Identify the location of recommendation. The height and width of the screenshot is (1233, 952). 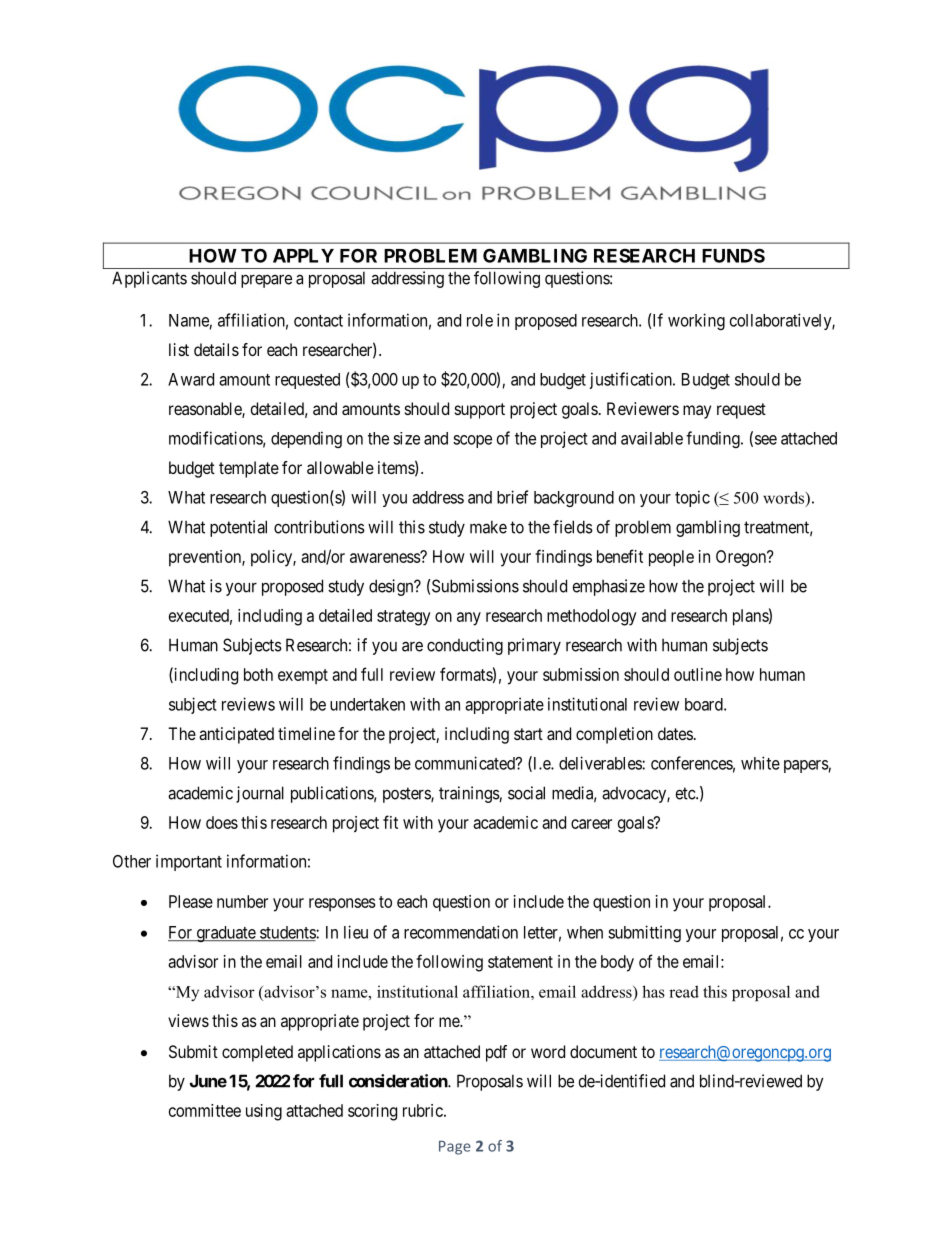
(461, 932).
